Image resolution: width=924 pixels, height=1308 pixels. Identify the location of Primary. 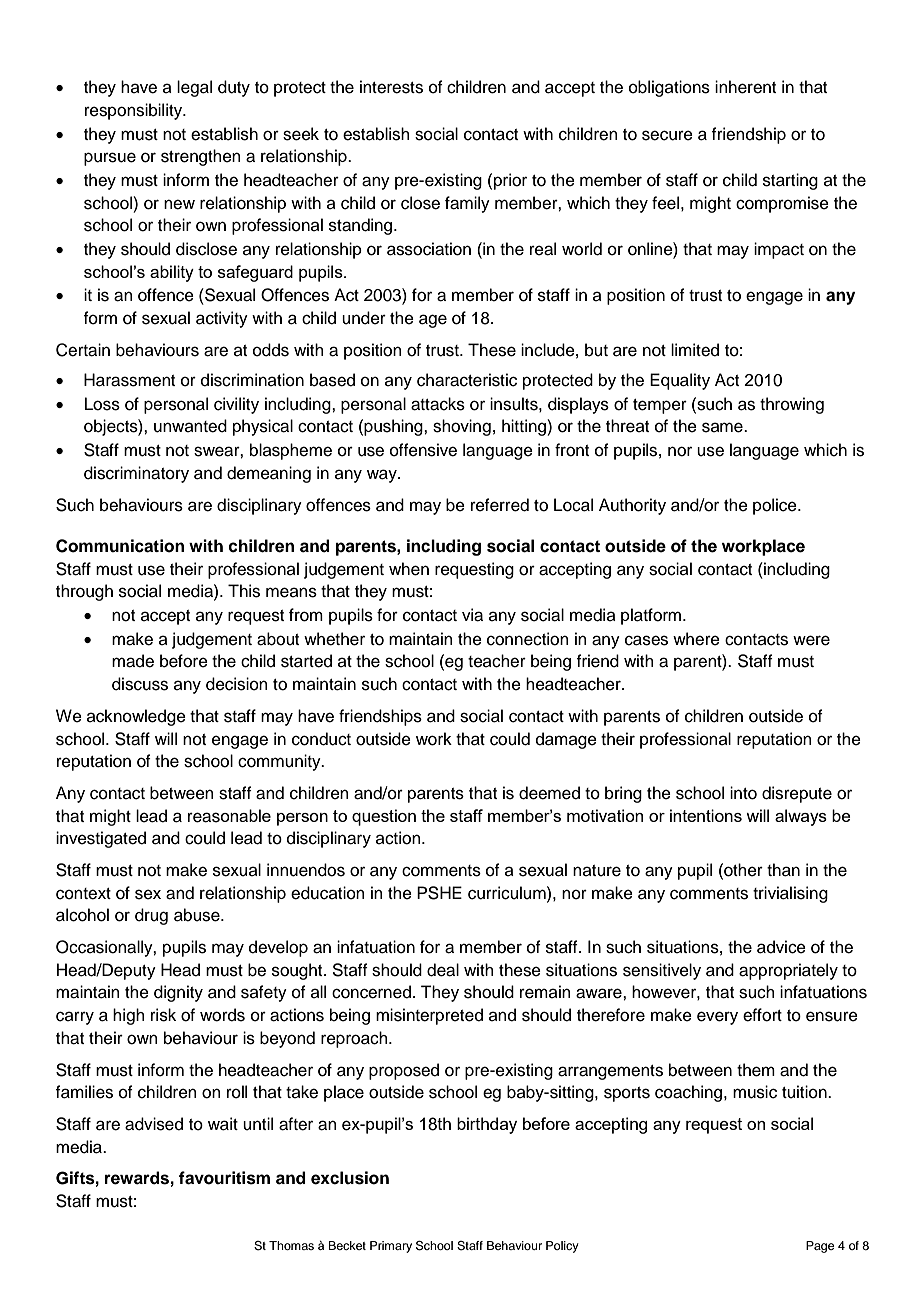
(391, 1247).
